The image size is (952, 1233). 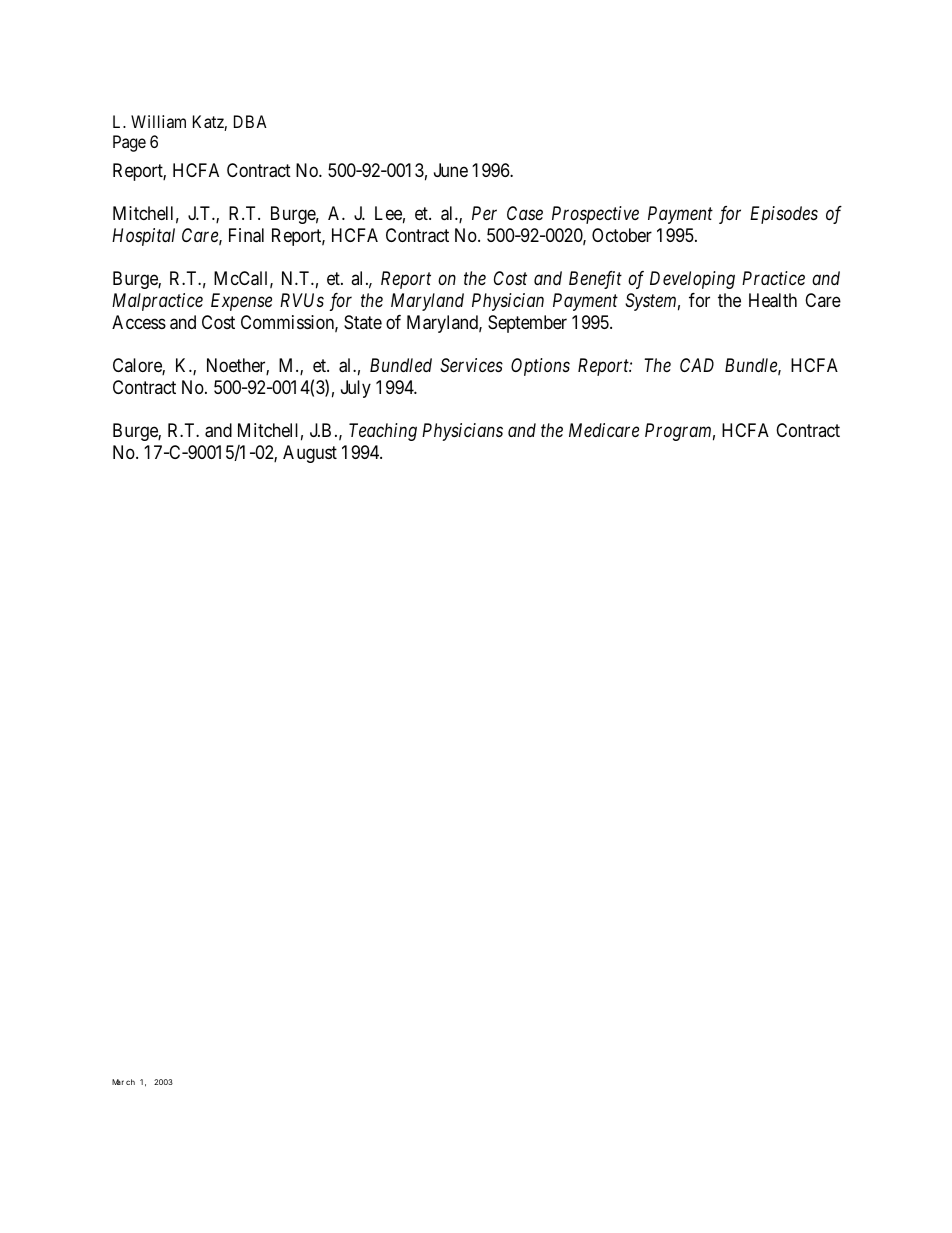 I want to click on Access, so click(x=139, y=322).
